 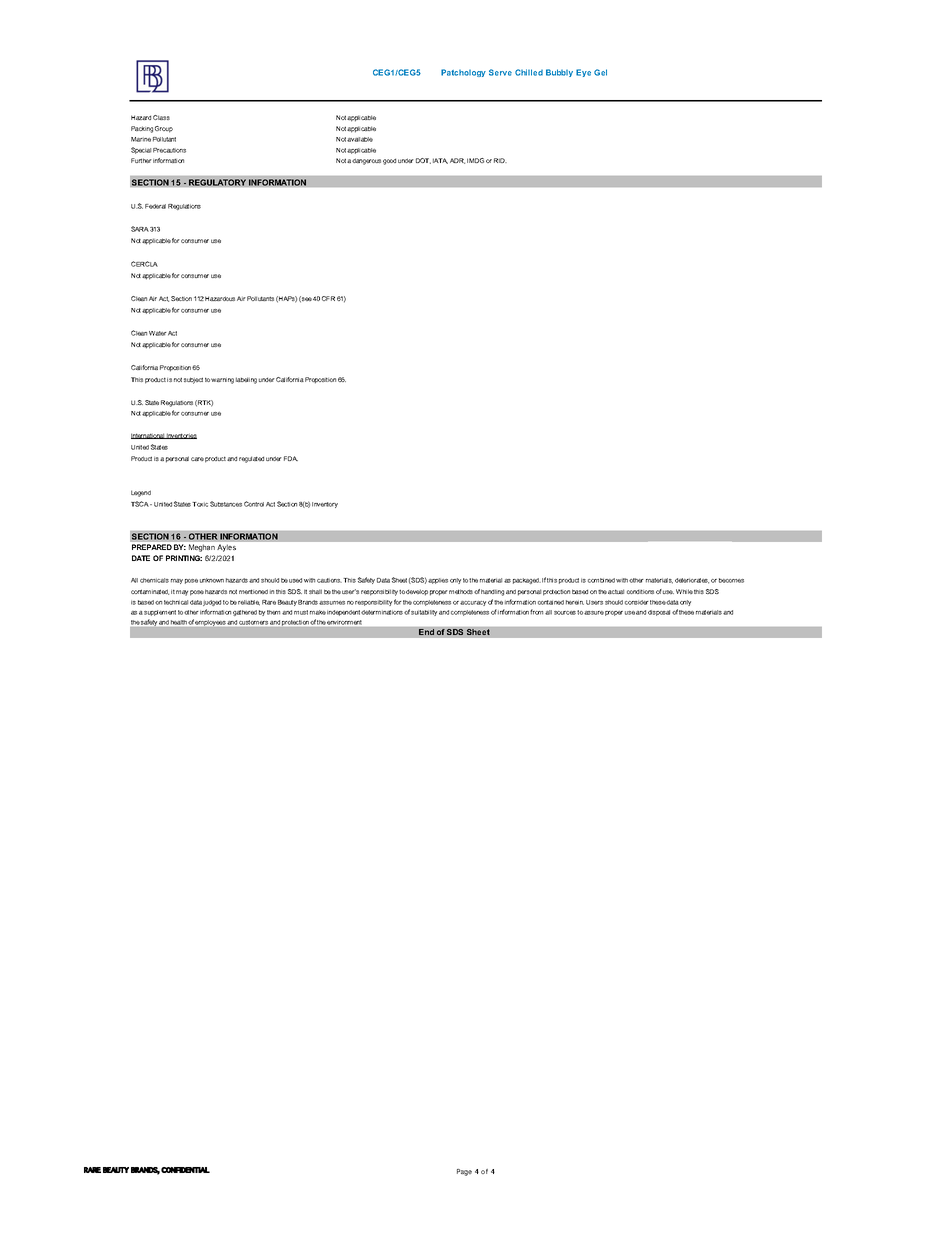 I want to click on disposal, so click(x=659, y=613).
